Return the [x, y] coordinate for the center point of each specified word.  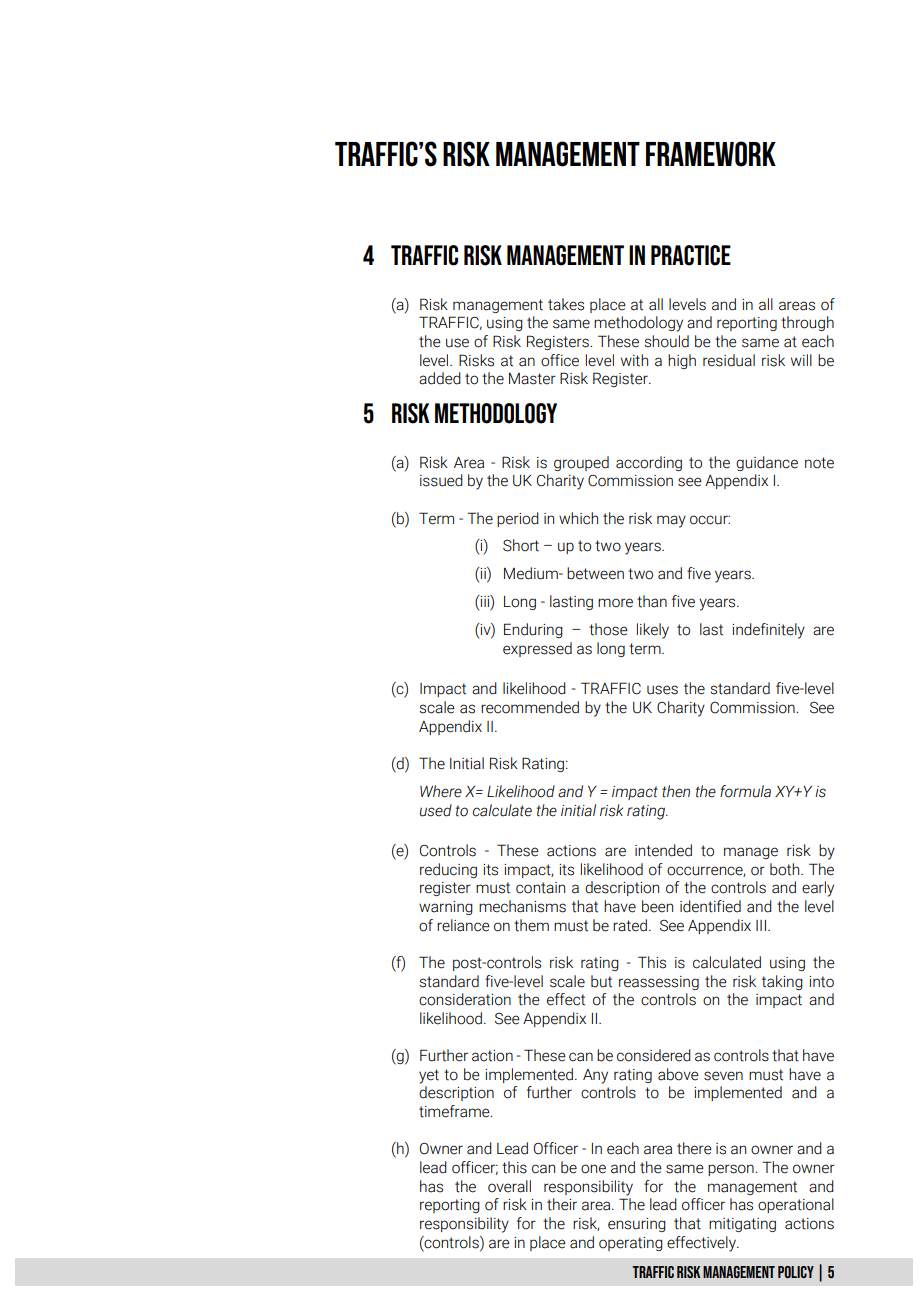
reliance [463, 925]
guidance [767, 463]
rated [630, 925]
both [786, 869]
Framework [711, 154]
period [518, 519]
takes [566, 304]
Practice [691, 255]
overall [509, 1186]
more [615, 603]
